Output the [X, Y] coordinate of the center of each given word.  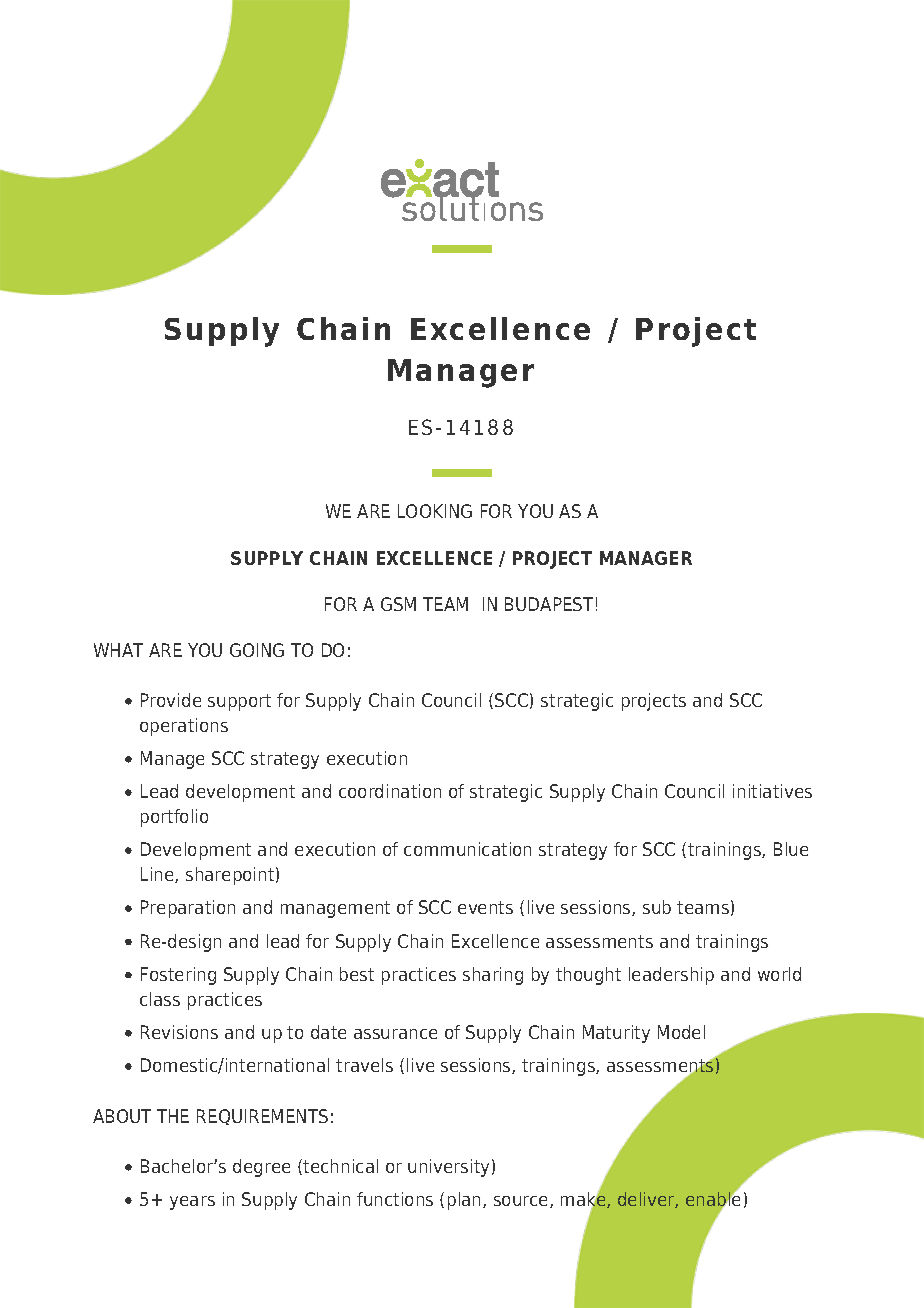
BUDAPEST [549, 604]
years [192, 1203]
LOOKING [435, 511]
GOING [257, 650]
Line [158, 875]
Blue [791, 849]
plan [466, 1201]
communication [467, 849]
